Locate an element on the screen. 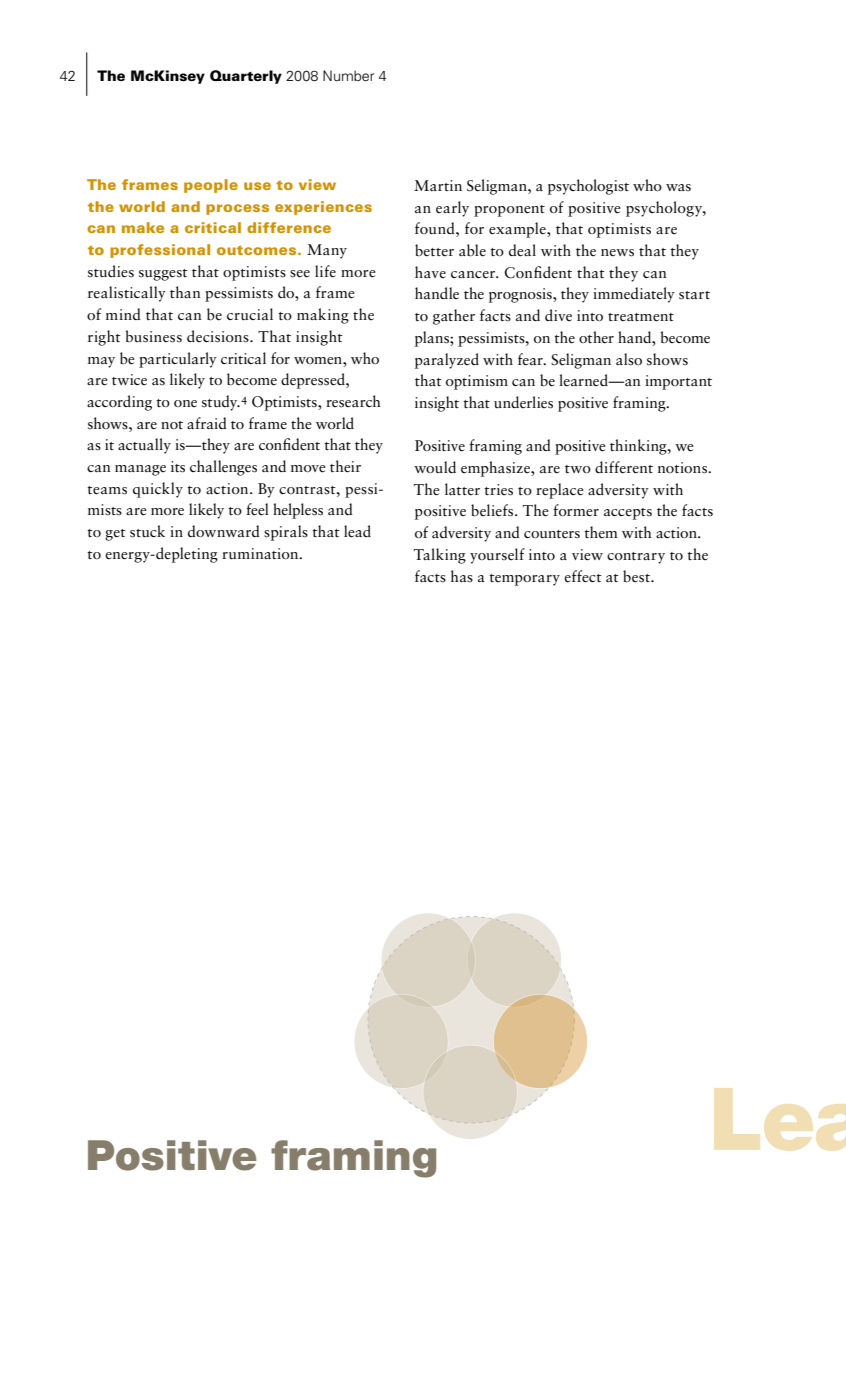 The image size is (846, 1400). make is located at coordinates (143, 227).
